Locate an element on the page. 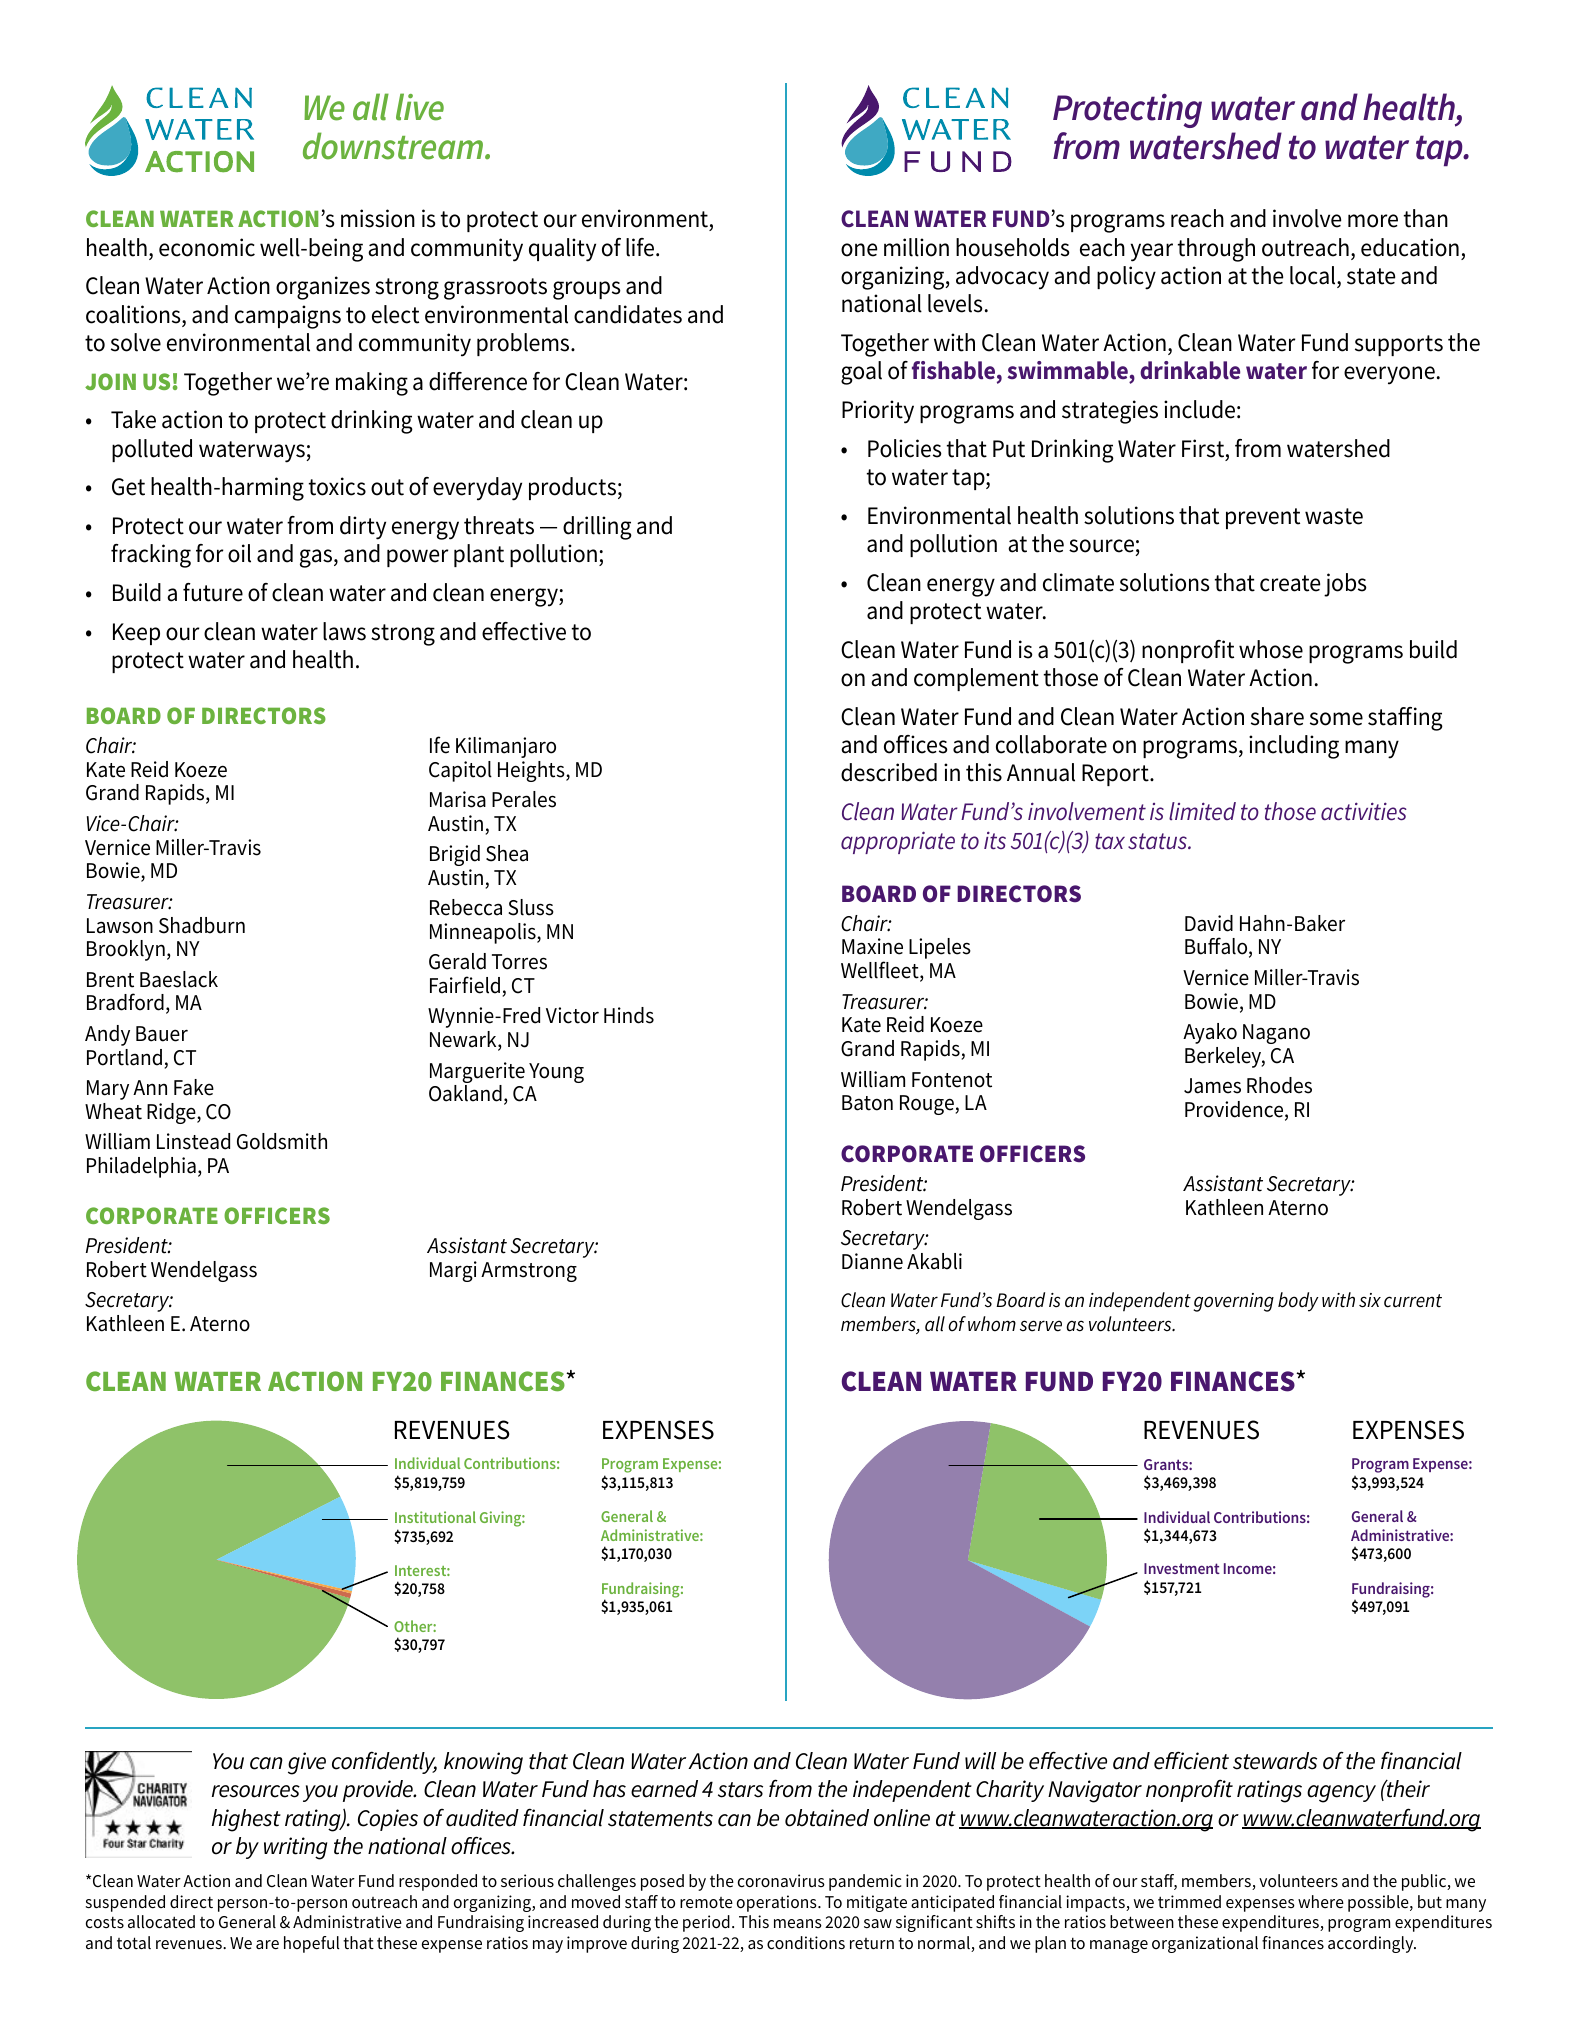 This document has height=2042, width=1578. life is located at coordinates (641, 247).
